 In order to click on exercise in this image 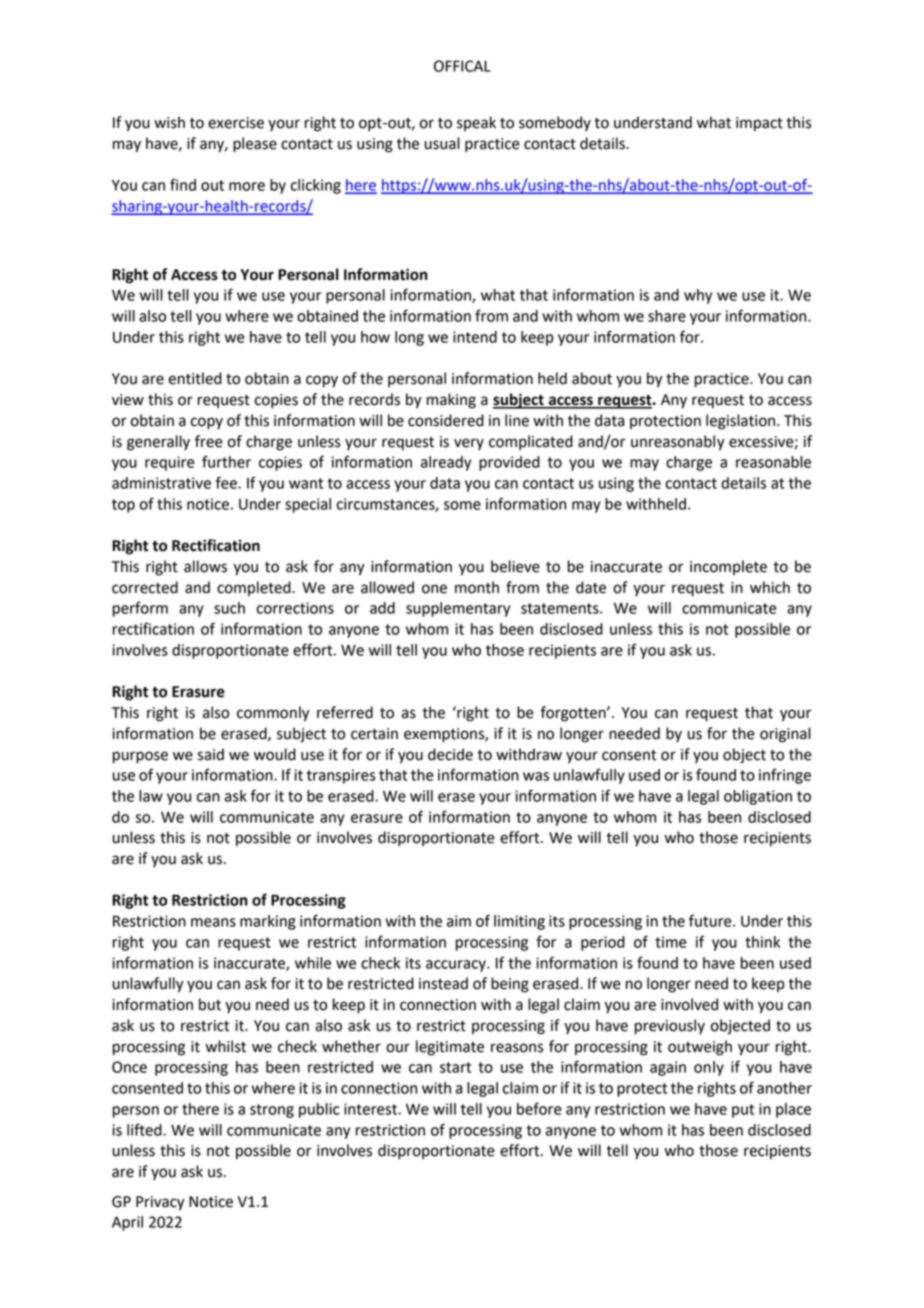, I will do `click(236, 123)`.
